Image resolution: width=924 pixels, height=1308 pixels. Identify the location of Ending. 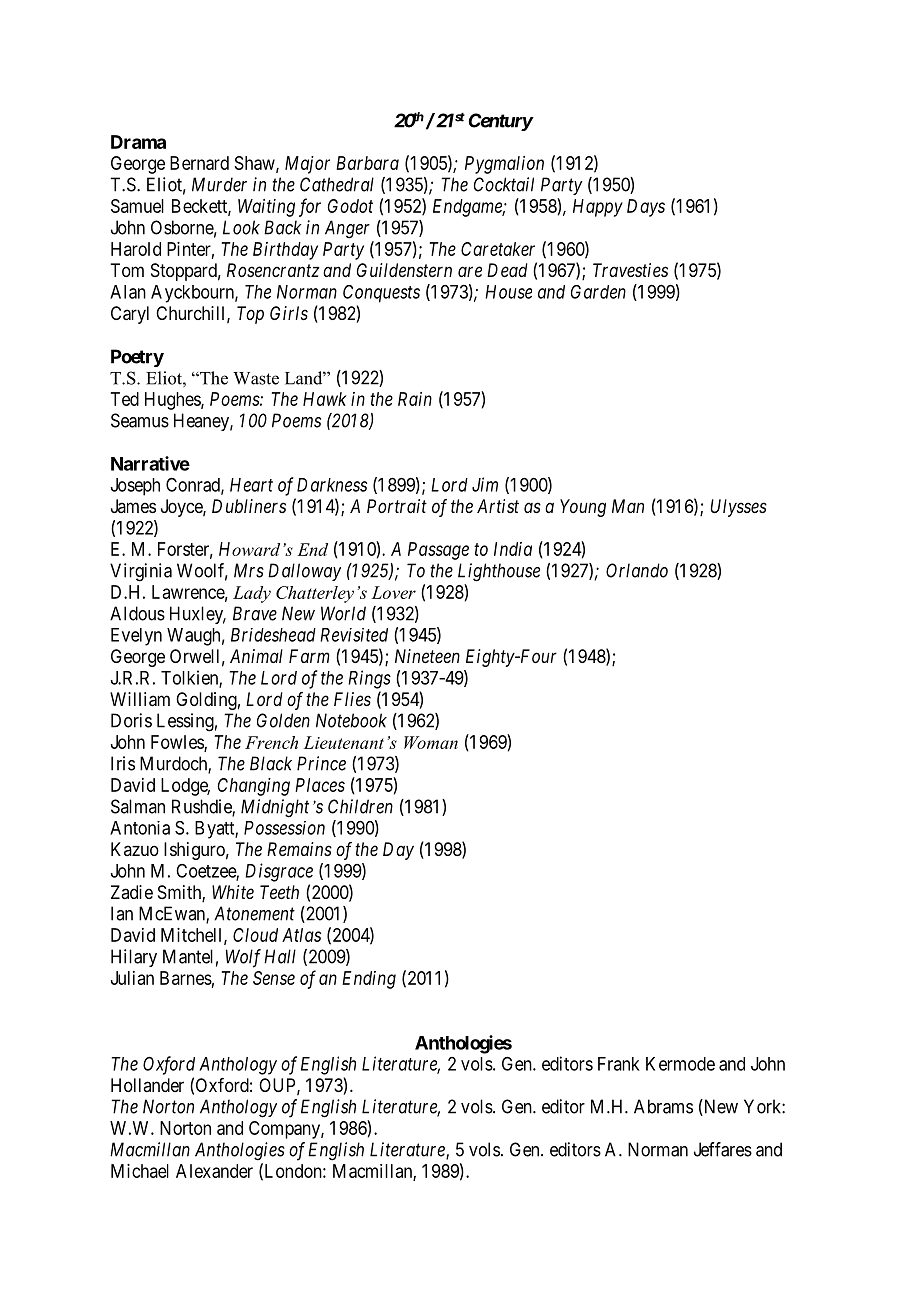
(369, 980).
